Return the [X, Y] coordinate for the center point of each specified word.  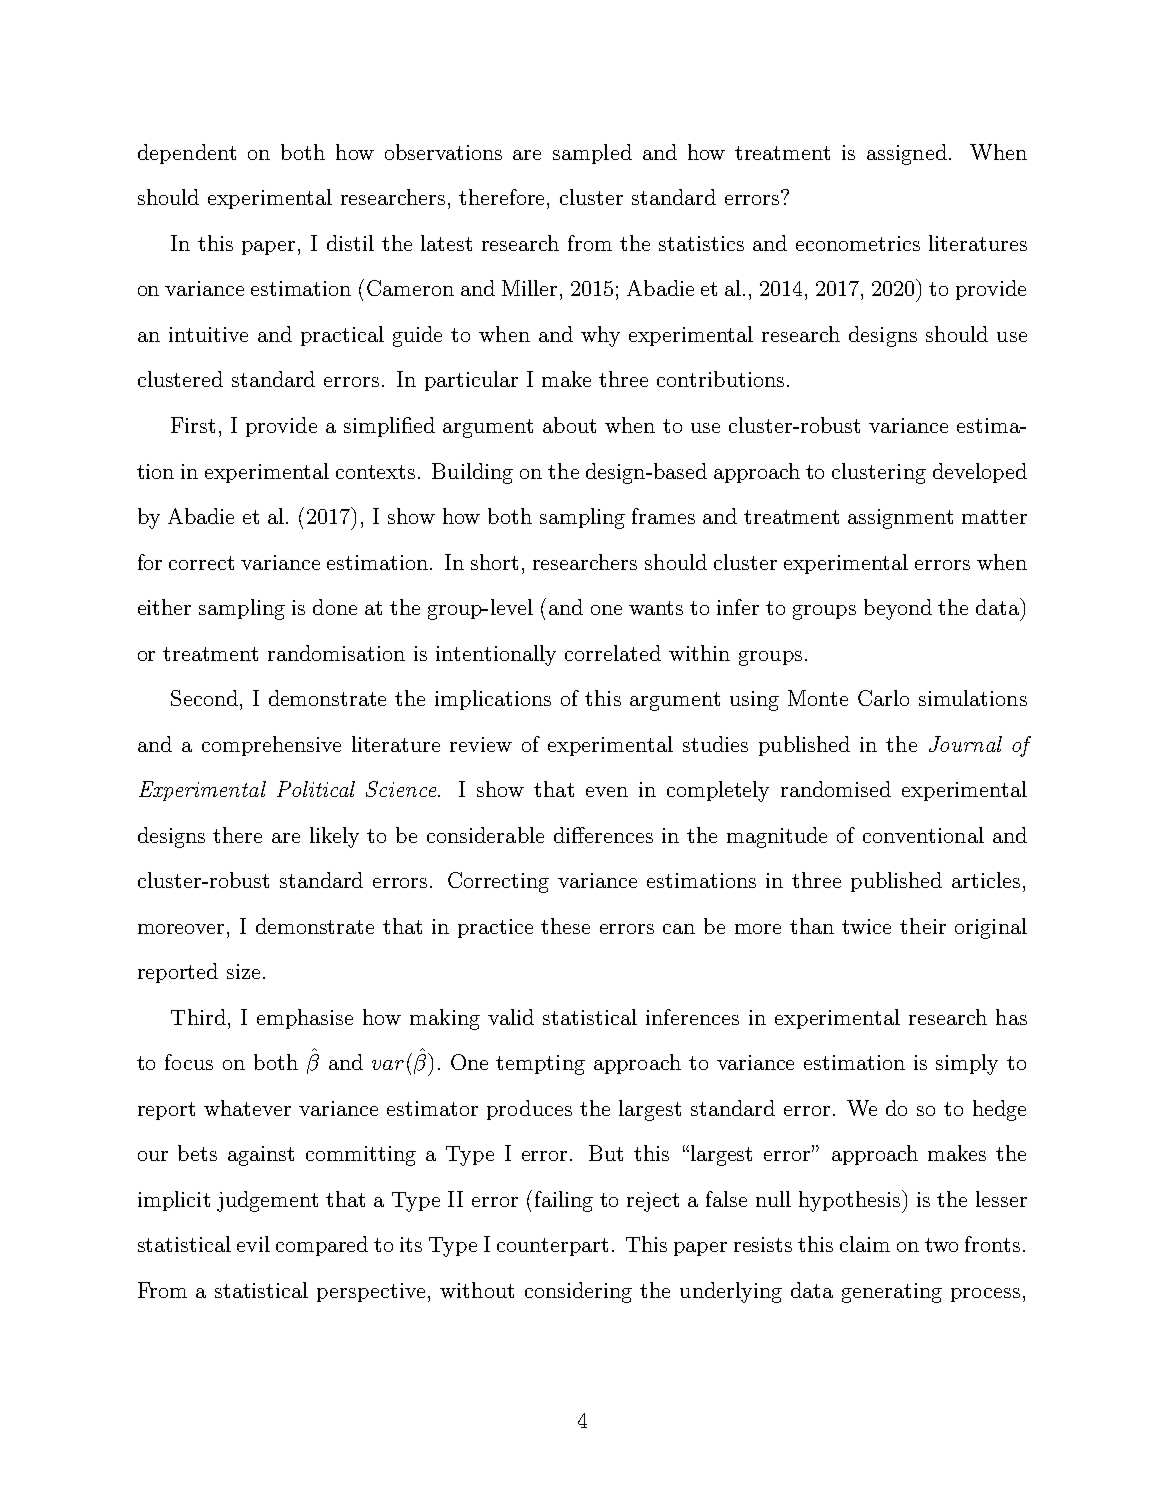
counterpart [552, 1247]
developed [980, 473]
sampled [592, 154]
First [193, 425]
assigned [907, 154]
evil [253, 1244]
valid [511, 1017]
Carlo [883, 698]
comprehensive [271, 746]
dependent [187, 154]
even [607, 792]
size [243, 971]
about [569, 425]
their [923, 926]
